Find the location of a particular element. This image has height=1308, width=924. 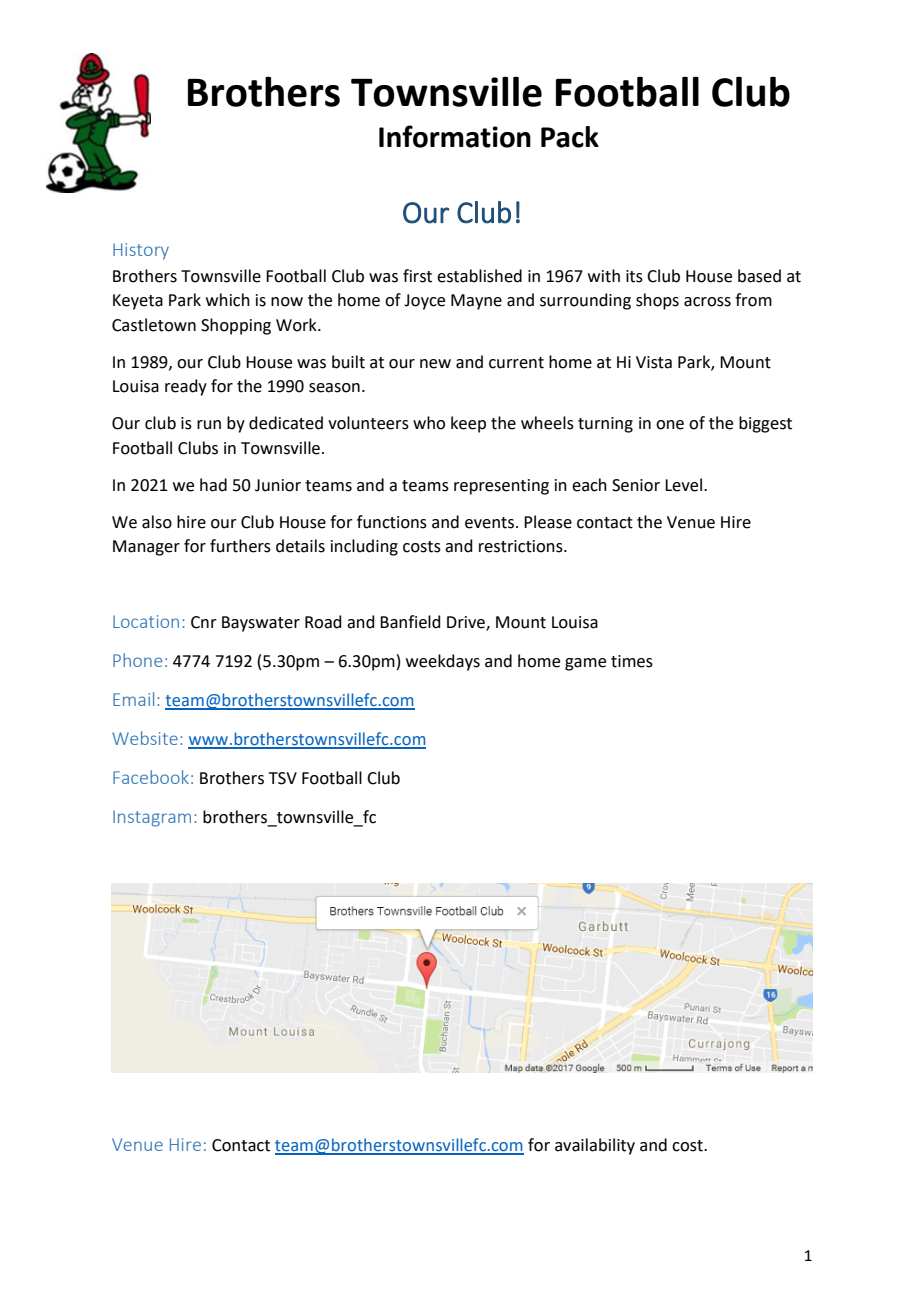

Cnr is located at coordinates (204, 622).
